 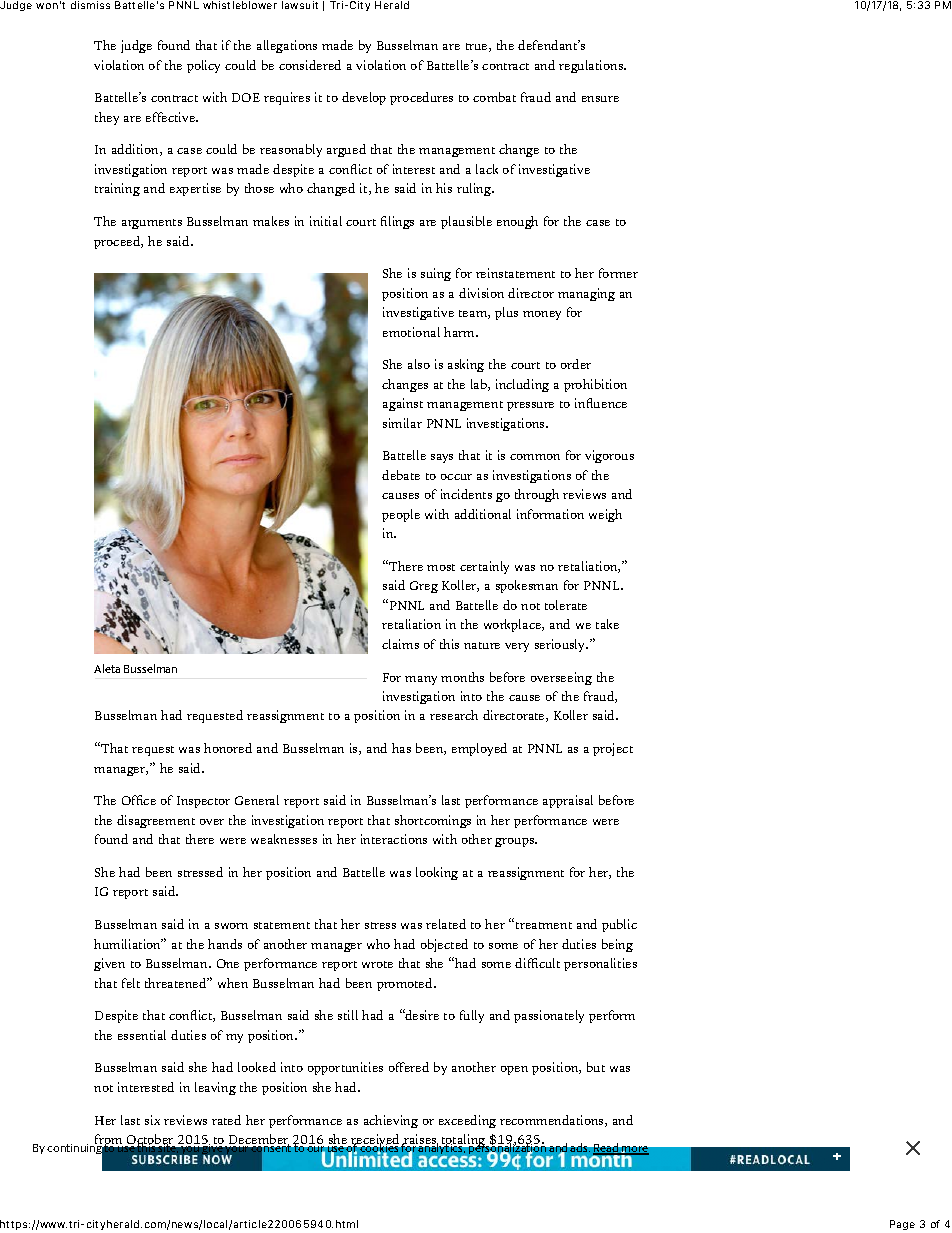 What do you see at coordinates (902, 1225) in the screenshot?
I see `Page` at bounding box center [902, 1225].
